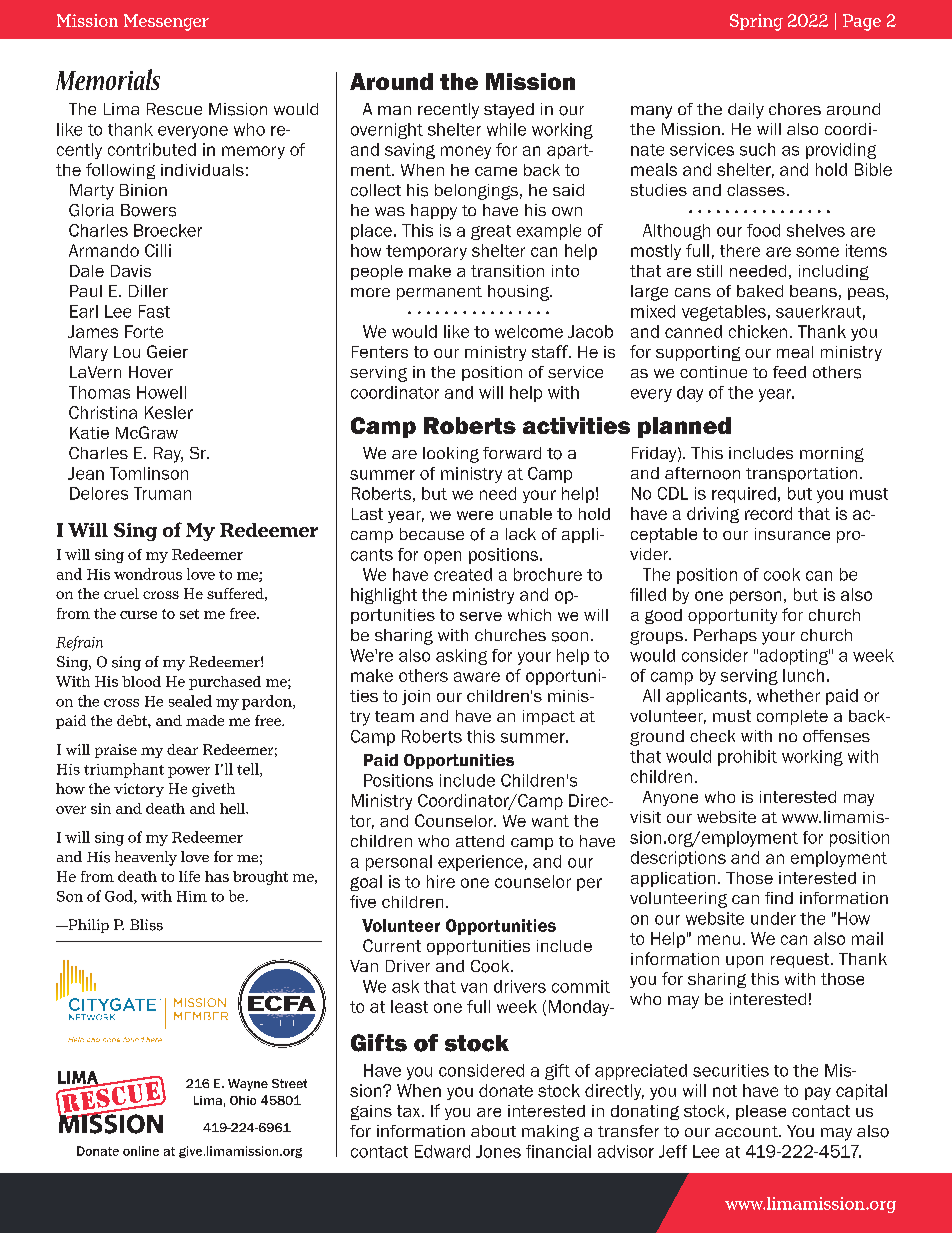  What do you see at coordinates (141, 1151) in the screenshot?
I see `online` at bounding box center [141, 1151].
